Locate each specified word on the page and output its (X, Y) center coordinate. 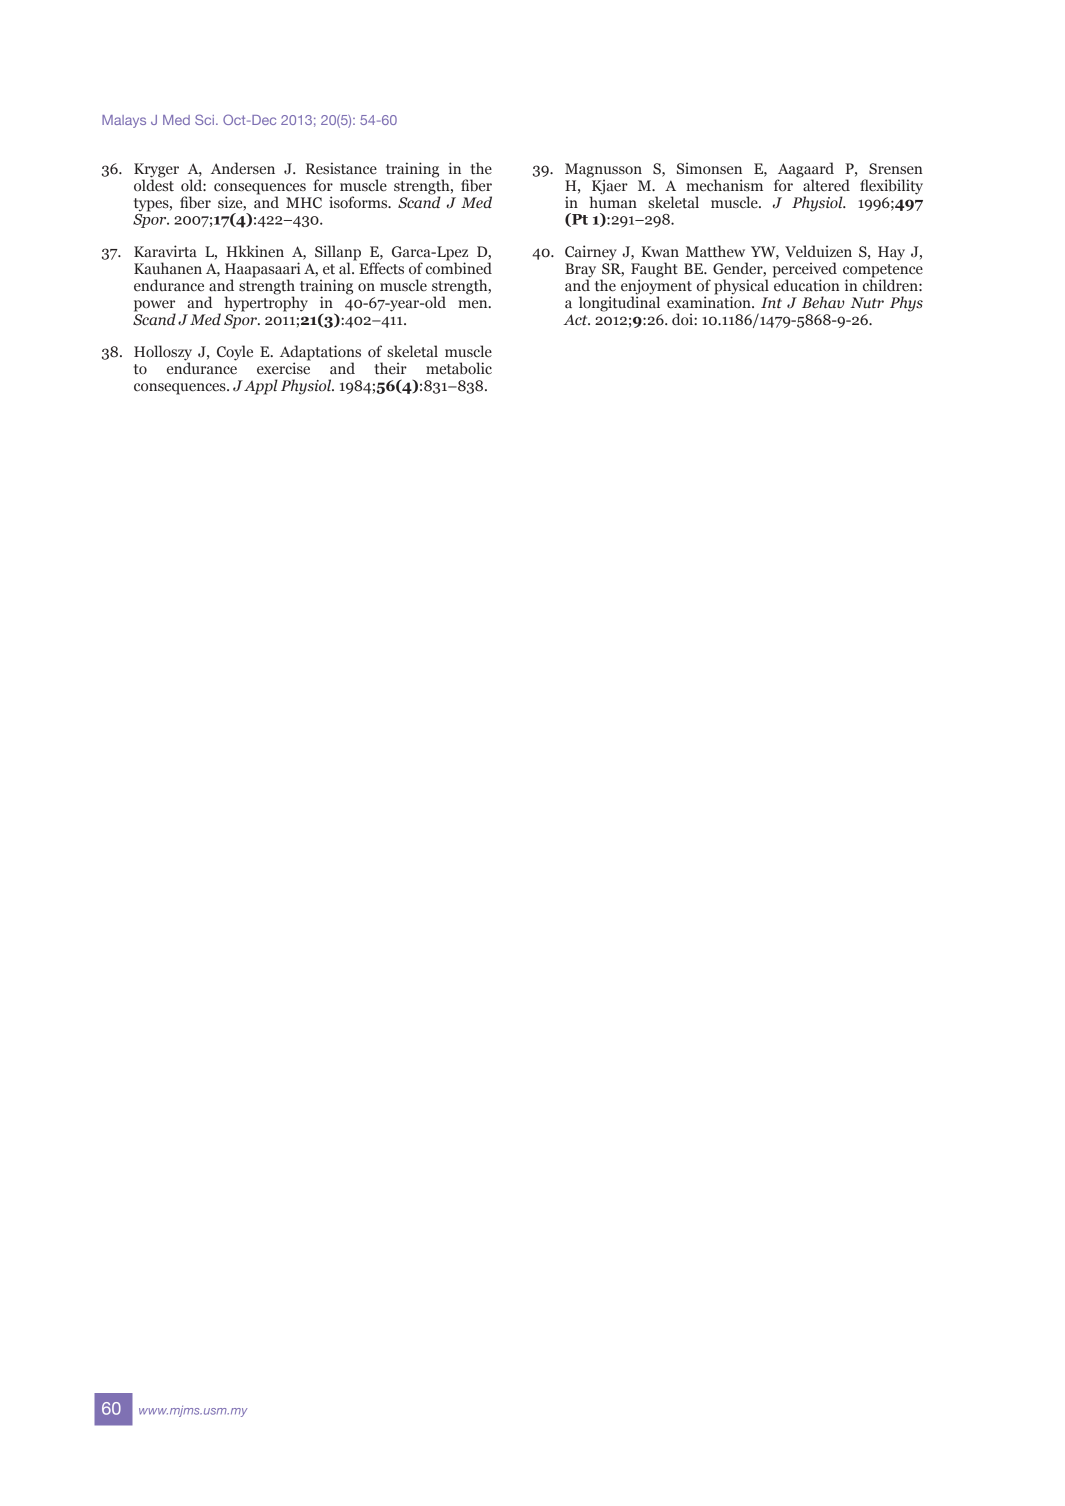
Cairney (591, 253)
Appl (261, 387)
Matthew (715, 251)
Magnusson (603, 171)
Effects (381, 268)
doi (683, 319)
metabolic (459, 368)
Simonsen (709, 168)
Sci (204, 119)
